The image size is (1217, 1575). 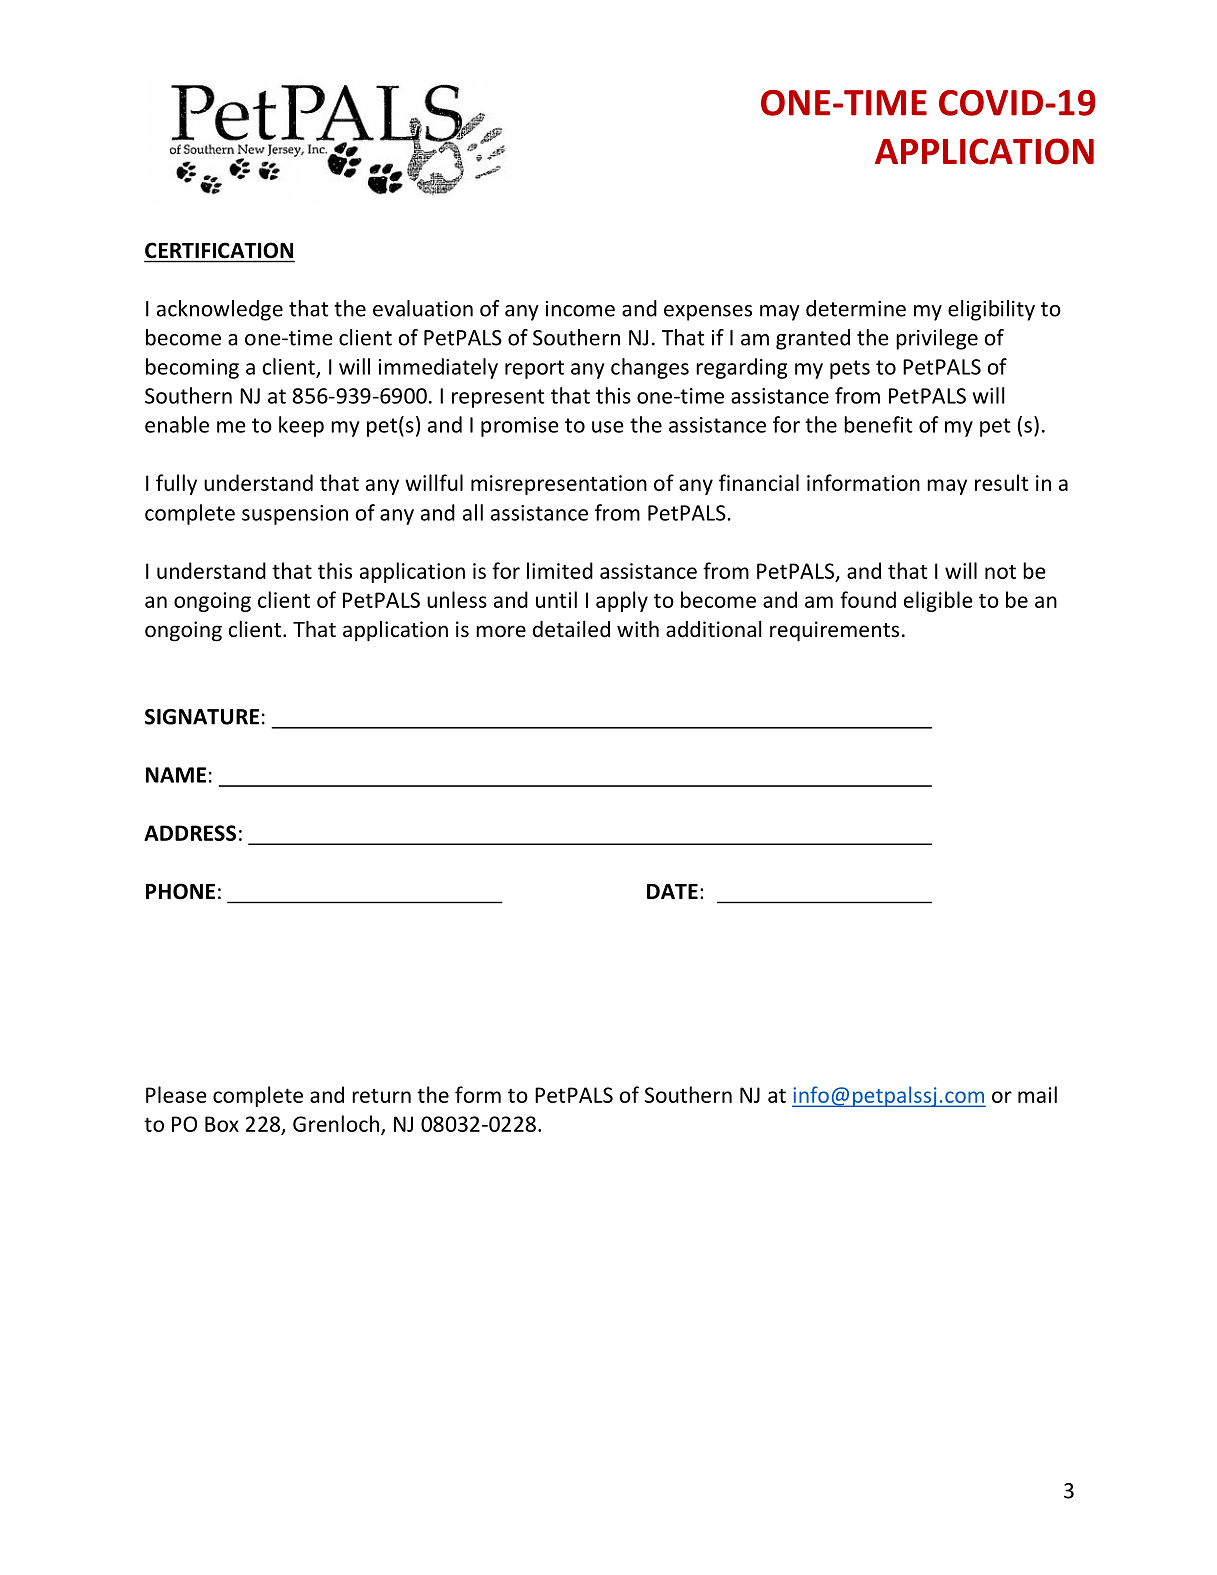 I want to click on detailed, so click(x=571, y=629).
